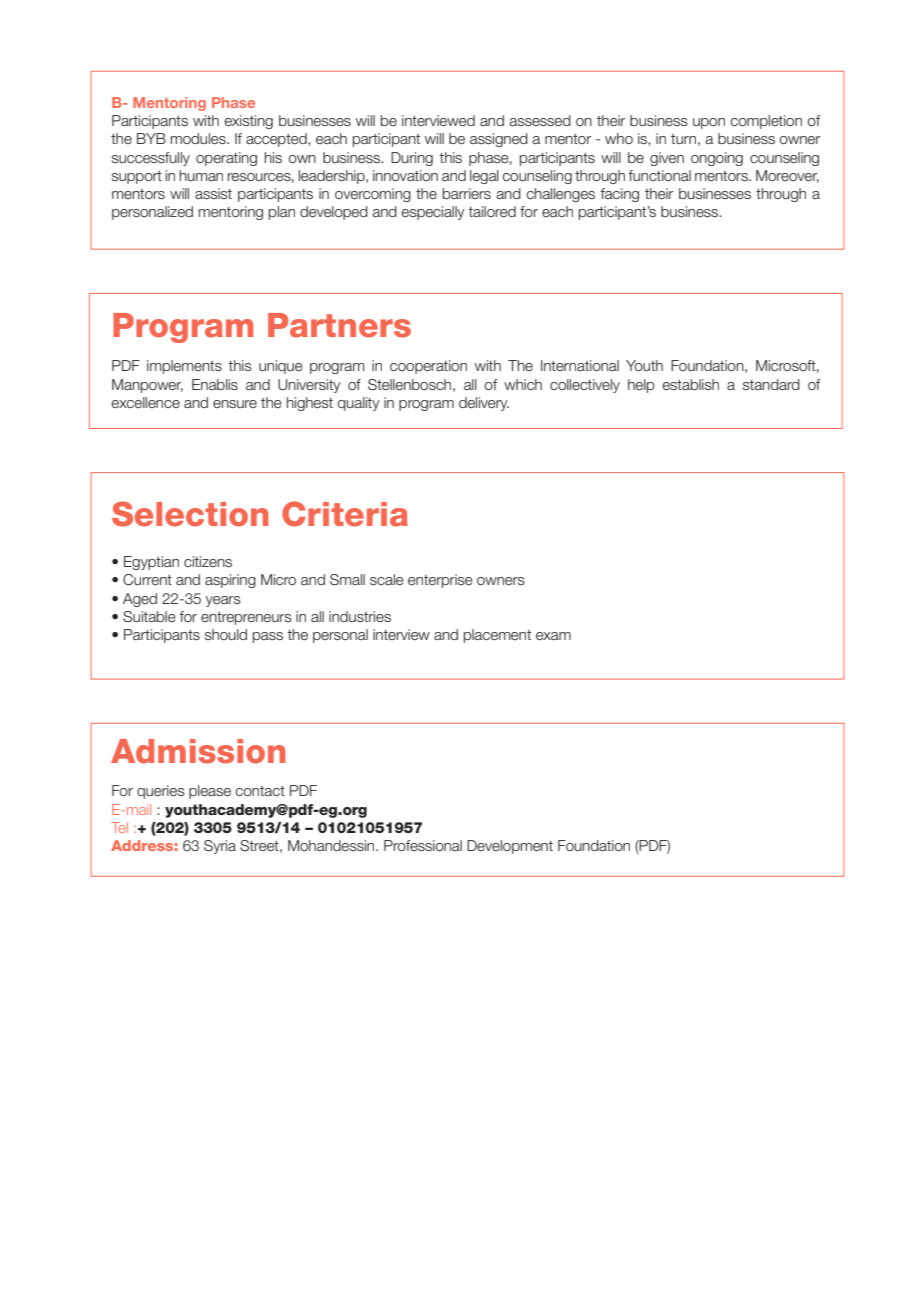  Describe the element at coordinates (690, 385) in the screenshot. I see `establish` at that location.
